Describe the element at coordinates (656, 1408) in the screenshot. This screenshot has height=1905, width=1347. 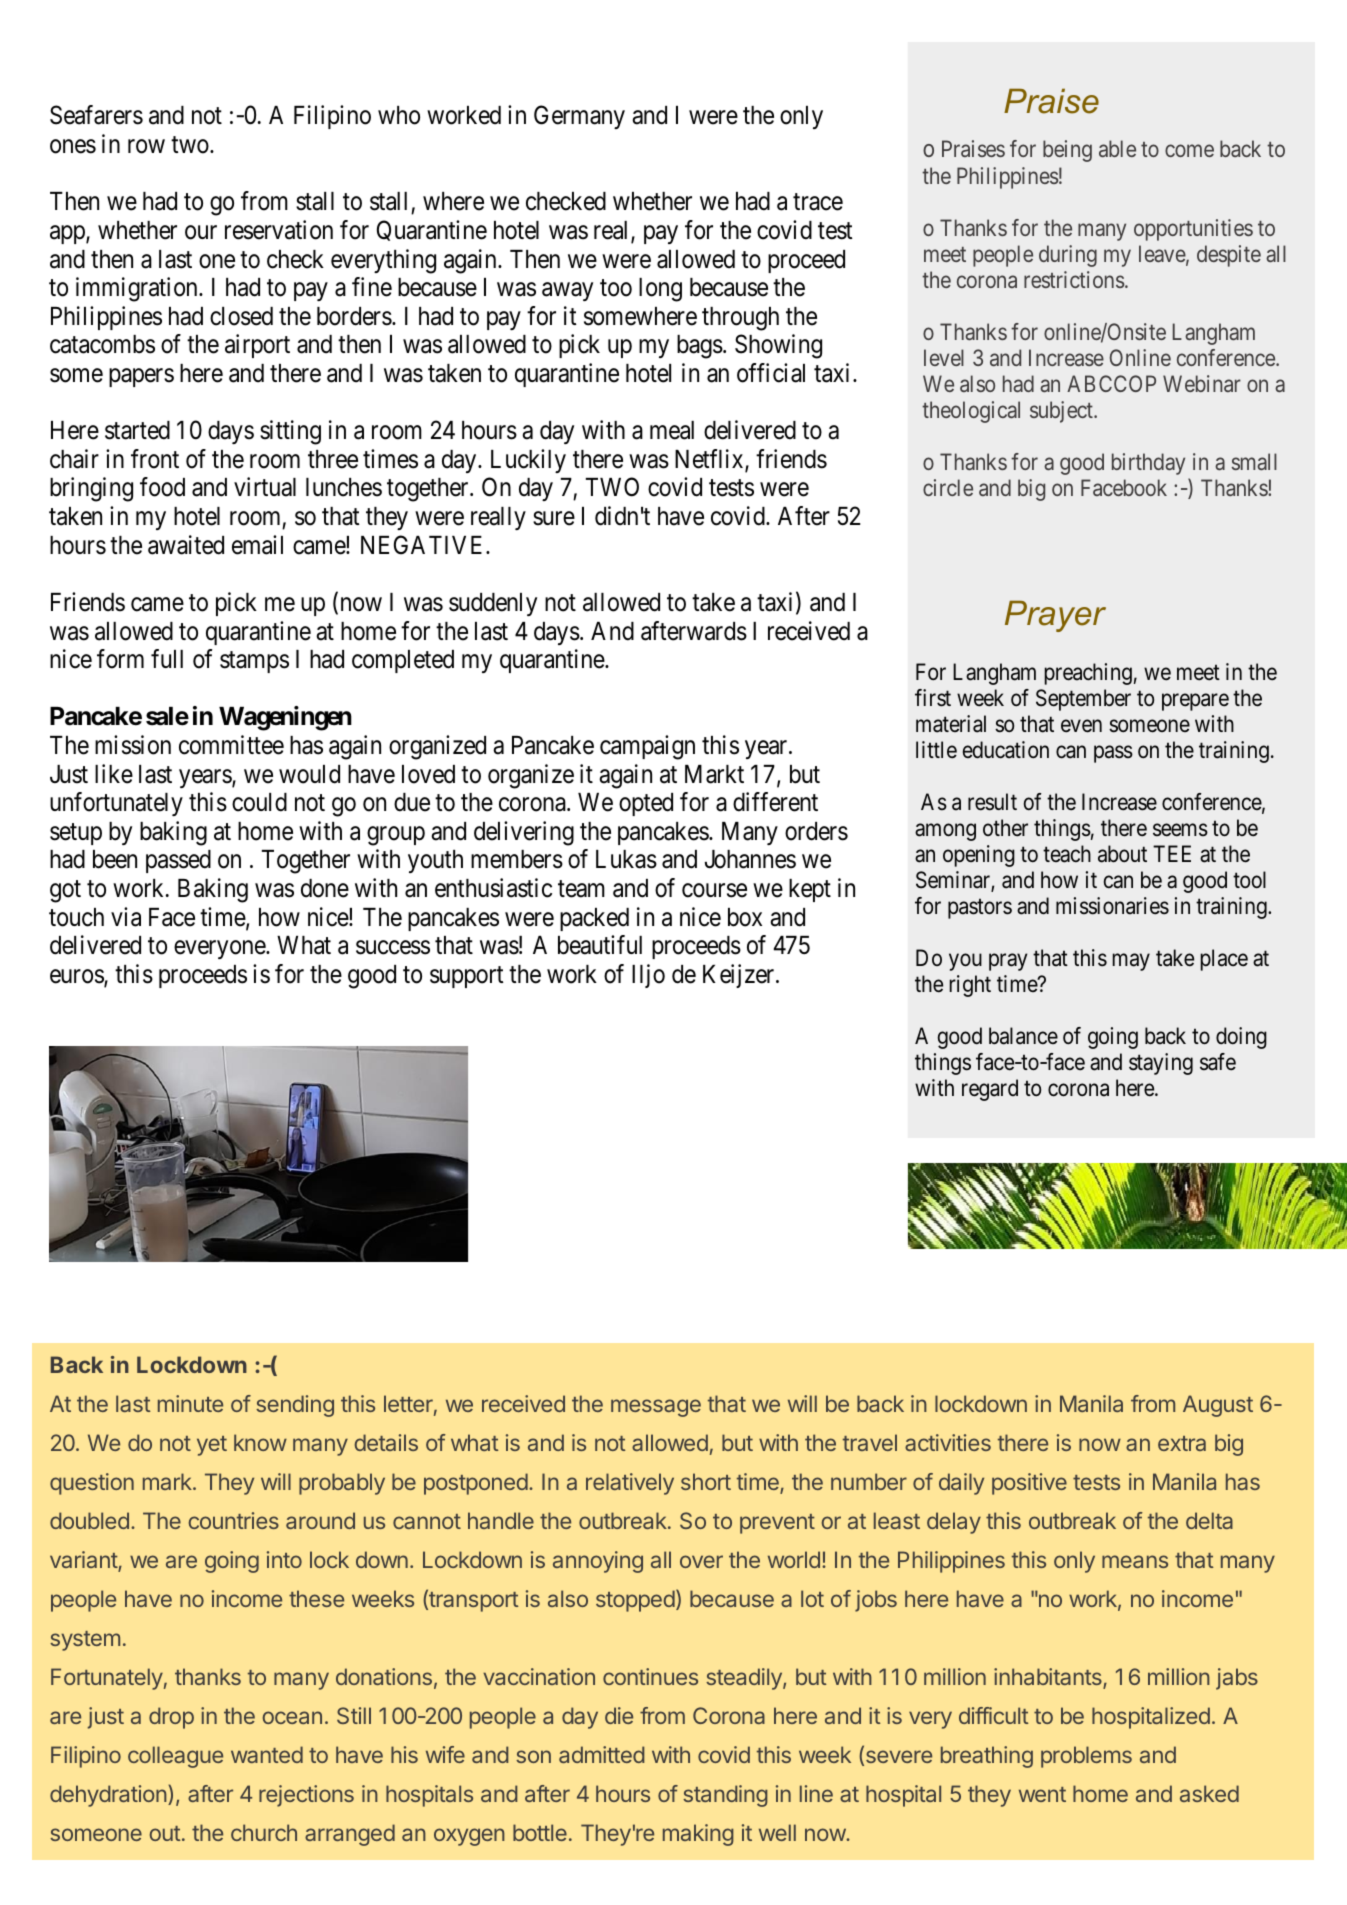
I see `message` at that location.
